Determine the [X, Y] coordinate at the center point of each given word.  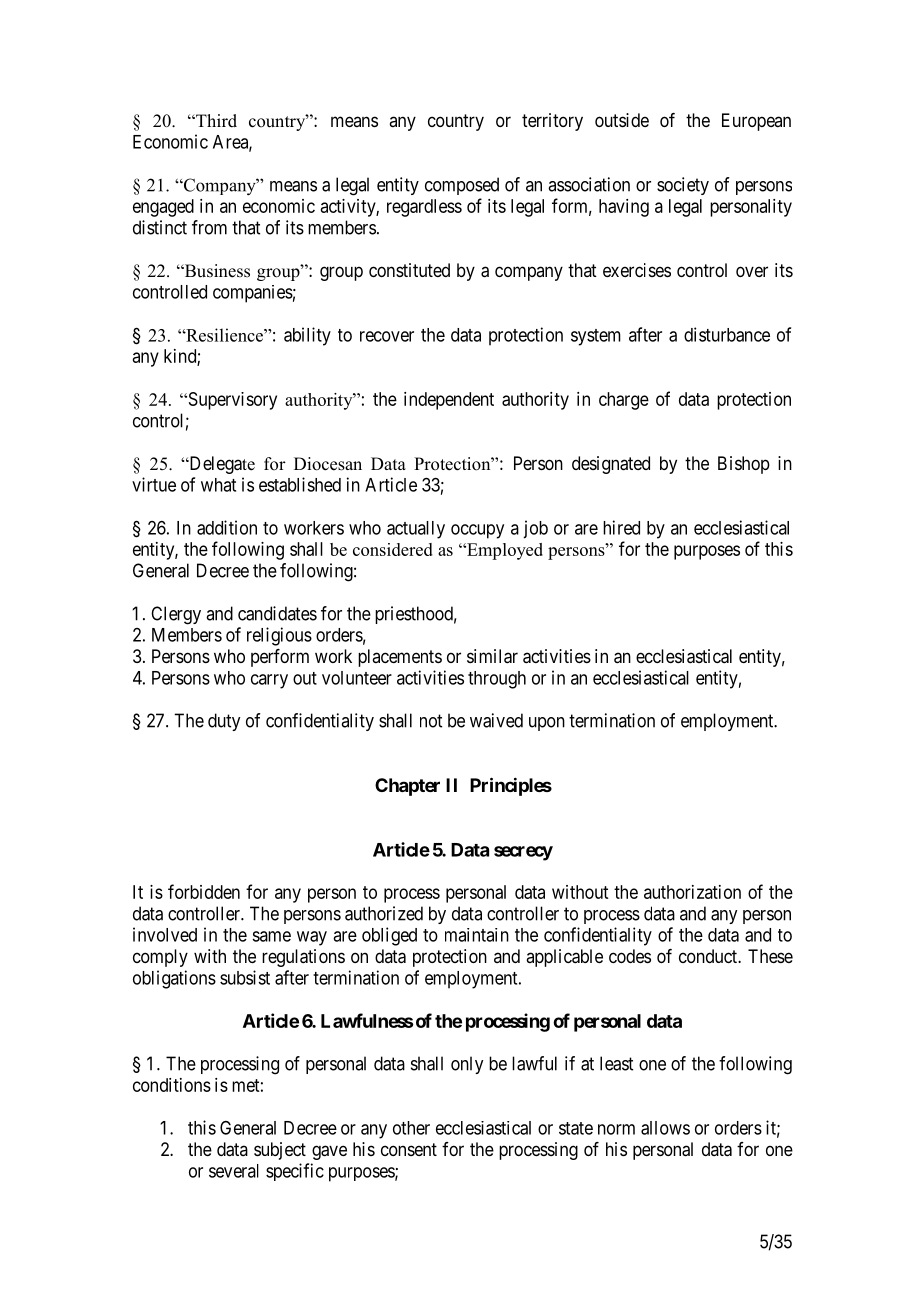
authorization [692, 892]
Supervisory [231, 401]
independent [449, 401]
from [209, 227]
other [411, 1128]
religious [279, 636]
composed [462, 186]
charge [624, 401]
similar [492, 656]
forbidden [204, 891]
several [234, 1171]
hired [621, 527]
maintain [477, 935]
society [683, 186]
